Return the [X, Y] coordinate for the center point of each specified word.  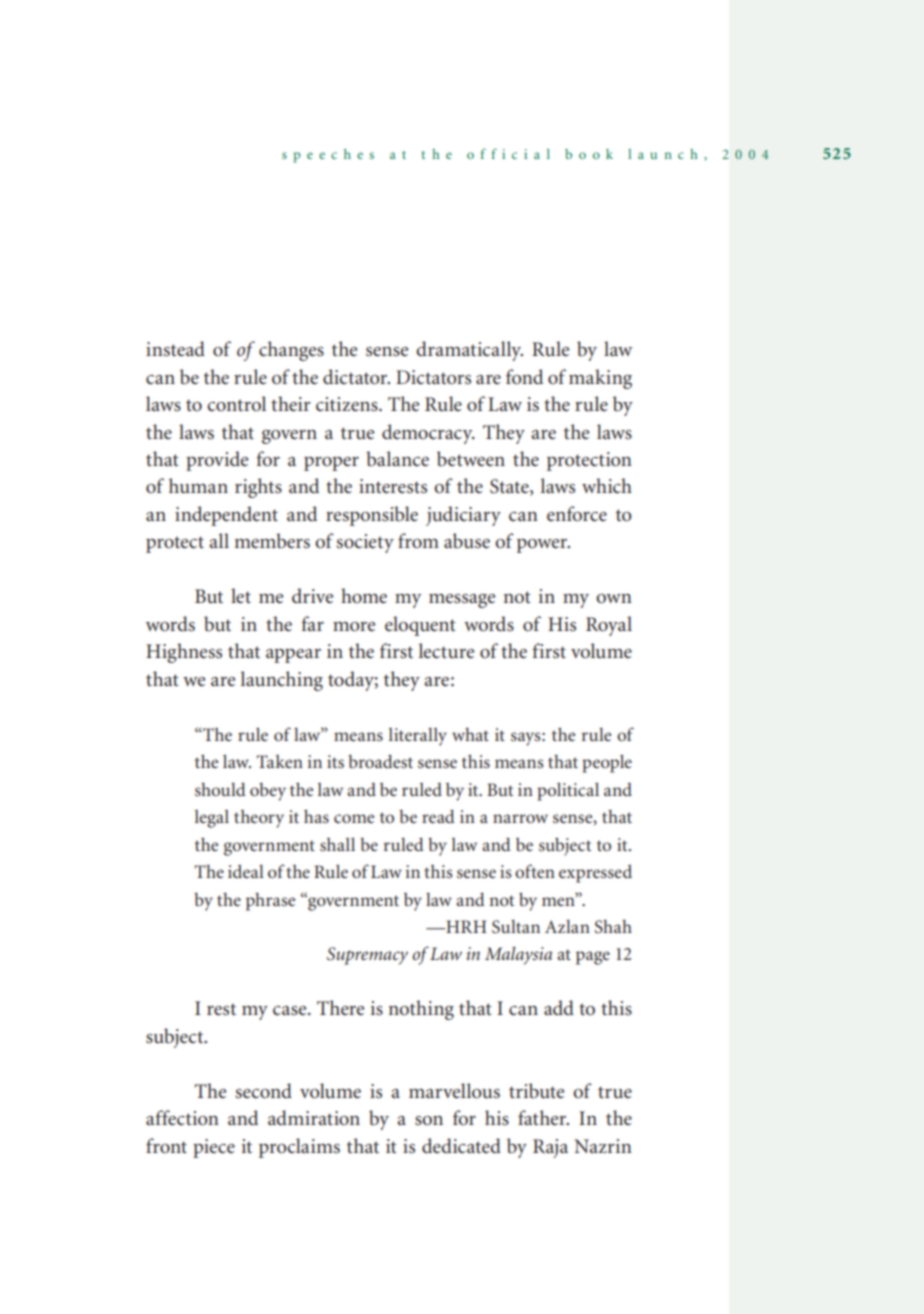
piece [214, 1148]
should [220, 789]
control [236, 404]
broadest [380, 761]
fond [524, 377]
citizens [348, 404]
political [568, 791]
